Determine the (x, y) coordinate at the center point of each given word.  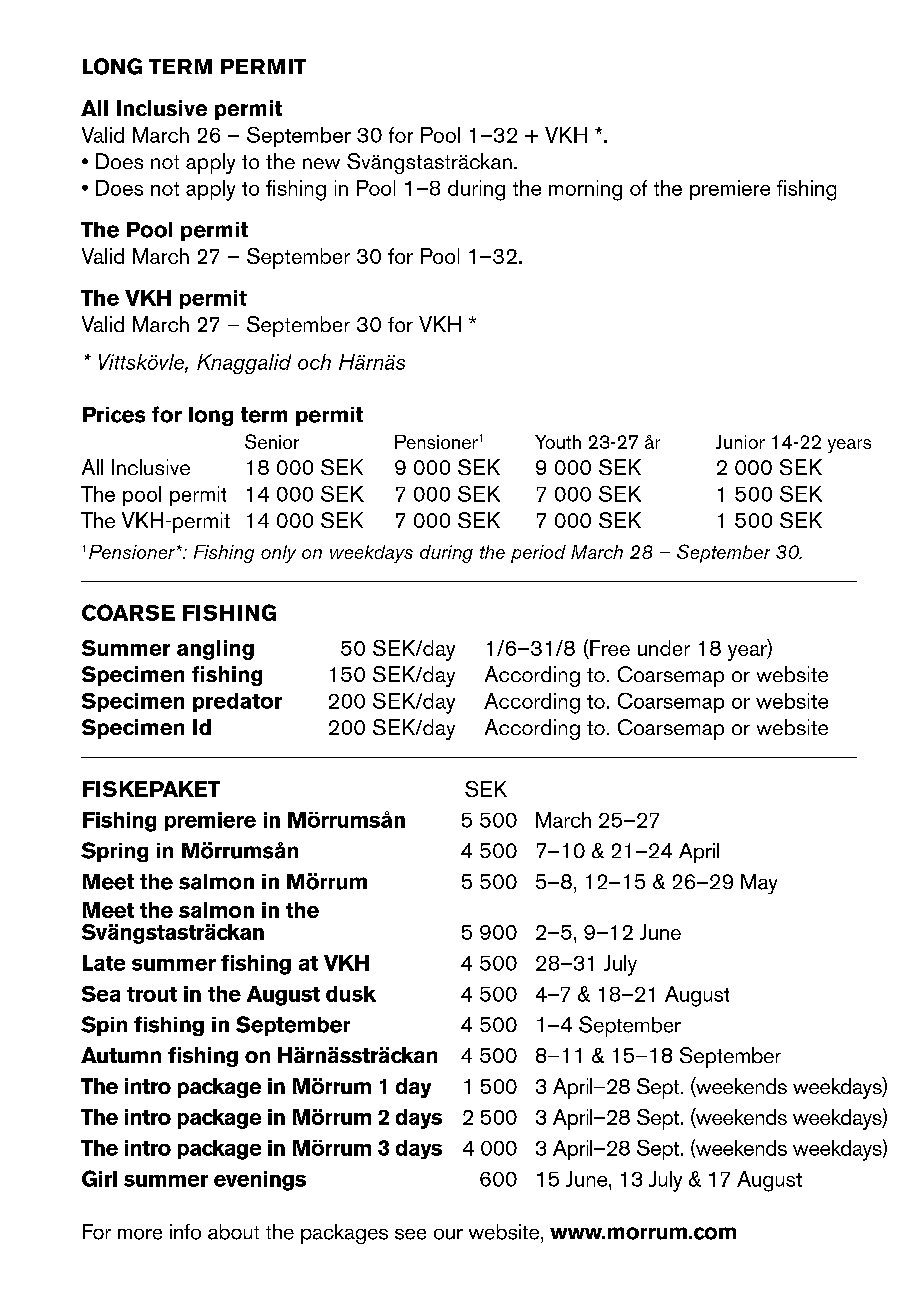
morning (585, 190)
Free (610, 648)
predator (237, 702)
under (664, 648)
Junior (740, 442)
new (321, 163)
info (185, 1232)
